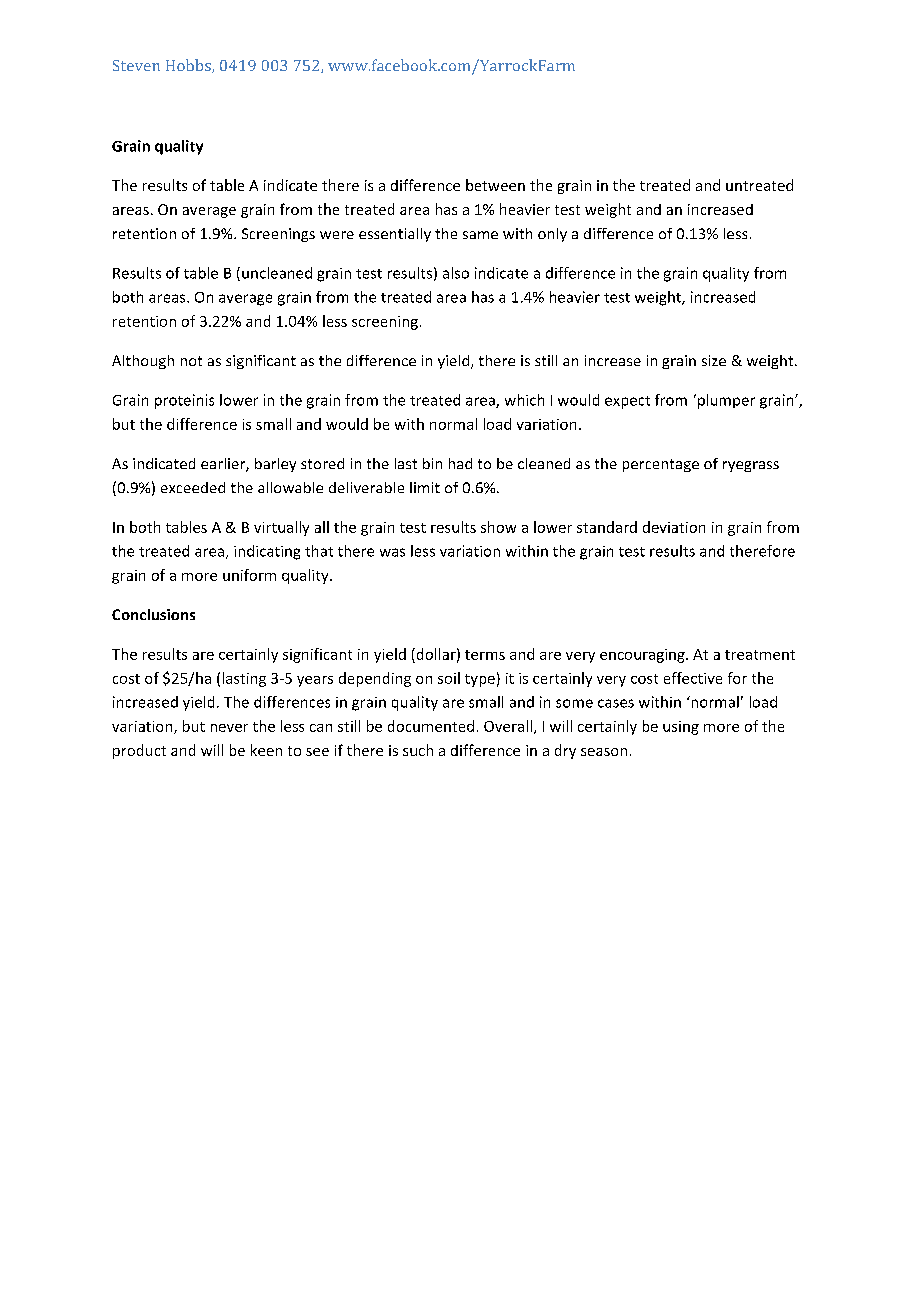 This document has width=924, height=1308. Describe the element at coordinates (495, 185) in the document. I see `between` at that location.
